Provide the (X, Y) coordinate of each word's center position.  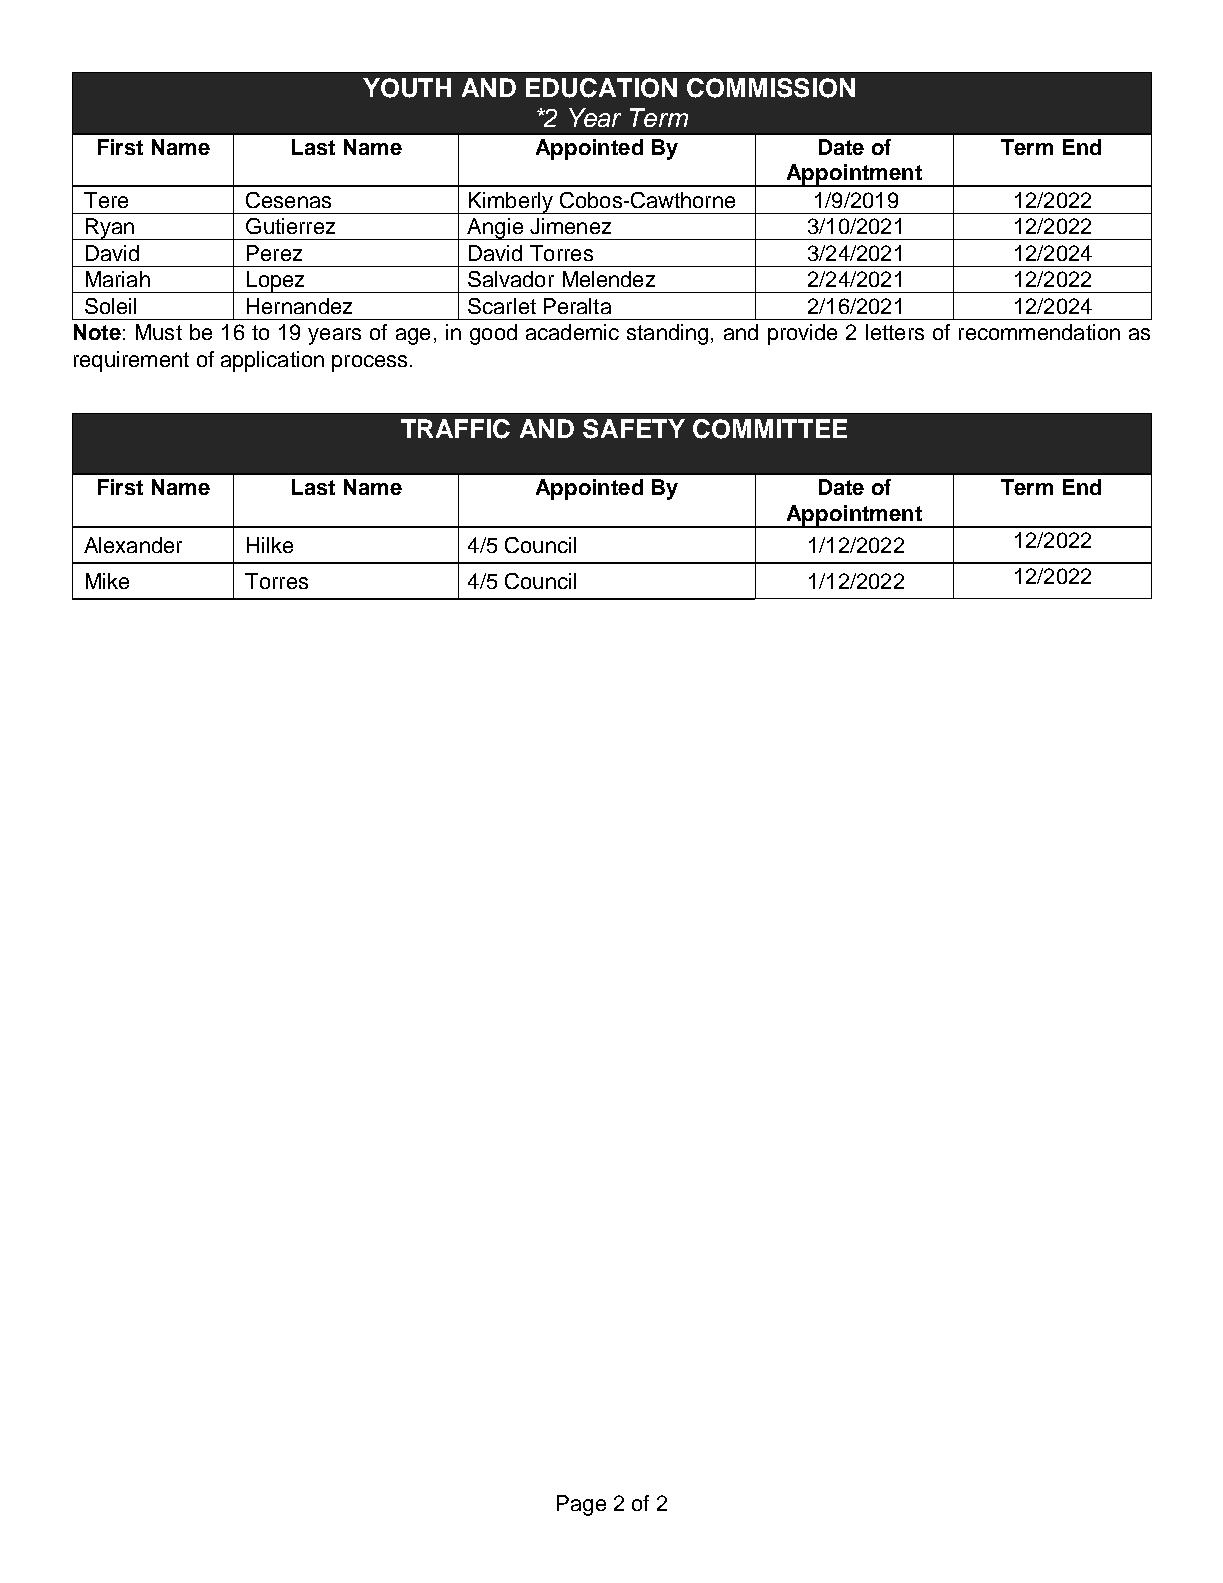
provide (802, 334)
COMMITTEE (770, 429)
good (493, 334)
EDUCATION (601, 88)
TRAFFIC (455, 429)
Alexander (133, 545)
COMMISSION (771, 88)
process (369, 363)
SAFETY (634, 429)
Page (581, 1505)
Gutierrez (290, 226)
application (272, 361)
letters (895, 332)
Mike (107, 581)
